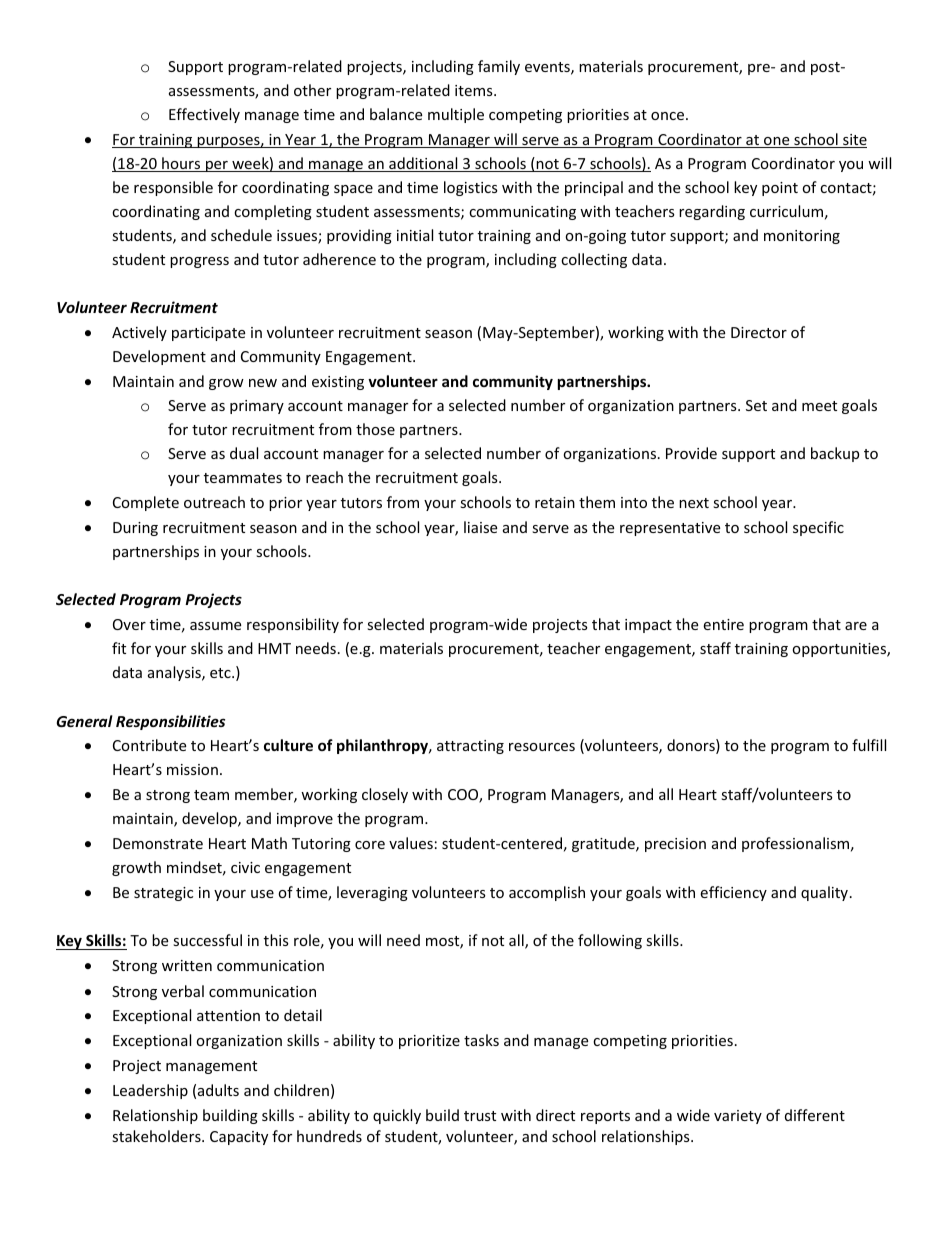 The image size is (952, 1233). Describe the element at coordinates (475, 90) in the screenshot. I see `items` at that location.
